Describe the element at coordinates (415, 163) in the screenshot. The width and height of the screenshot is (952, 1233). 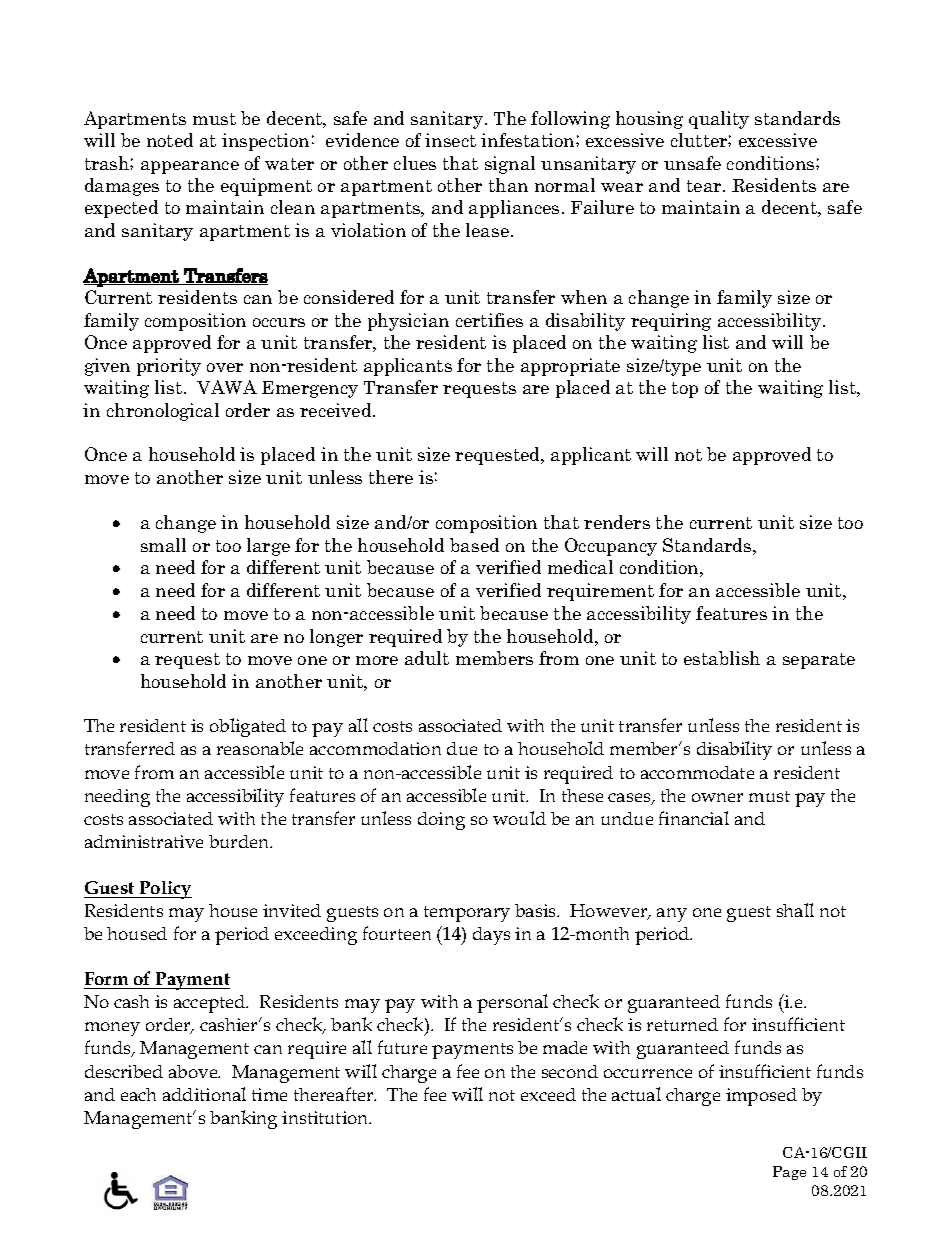
I see `clues` at that location.
